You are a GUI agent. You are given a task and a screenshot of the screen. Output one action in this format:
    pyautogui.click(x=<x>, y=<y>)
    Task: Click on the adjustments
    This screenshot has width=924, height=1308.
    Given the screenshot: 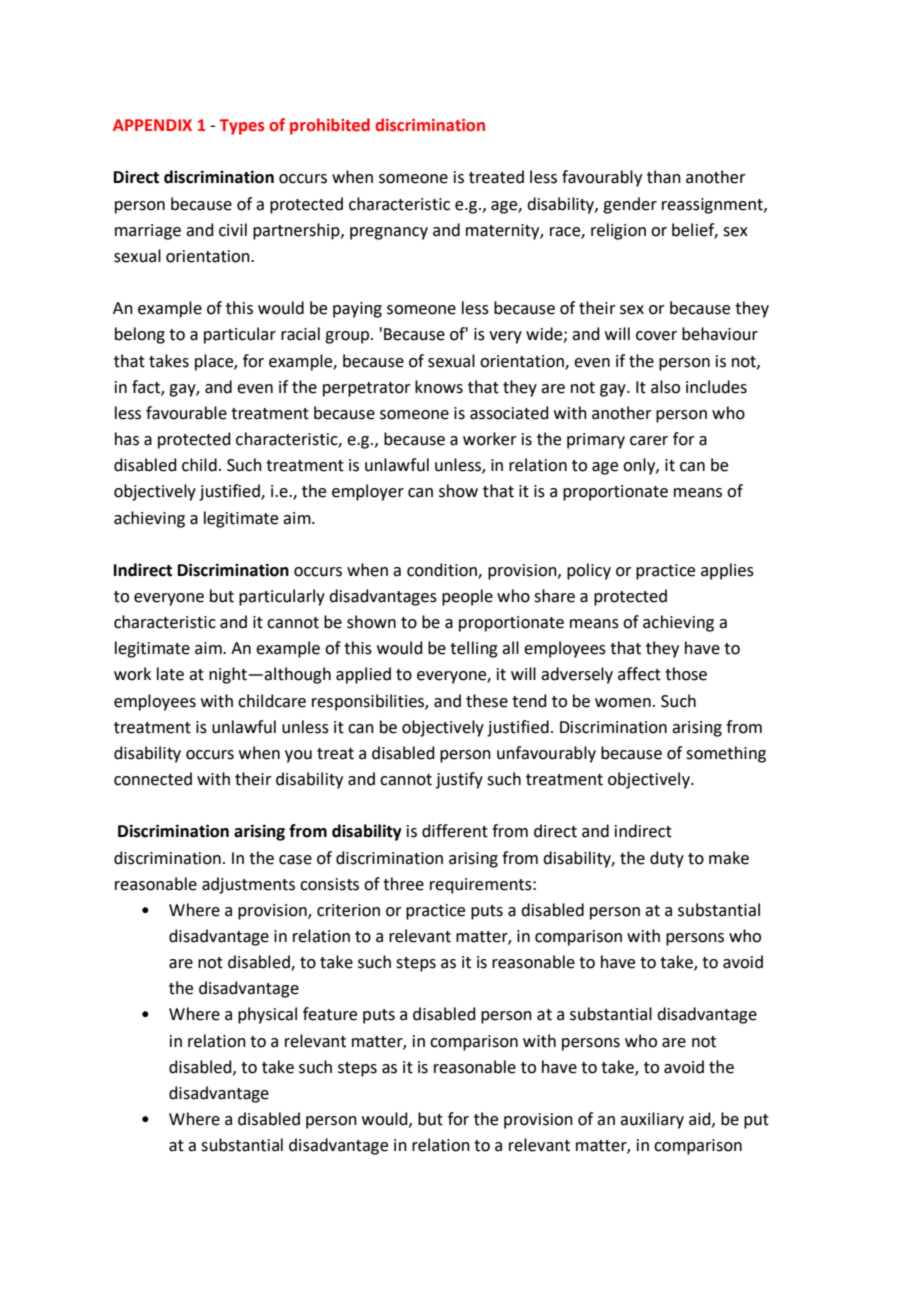 What is the action you would take?
    pyautogui.click(x=248, y=885)
